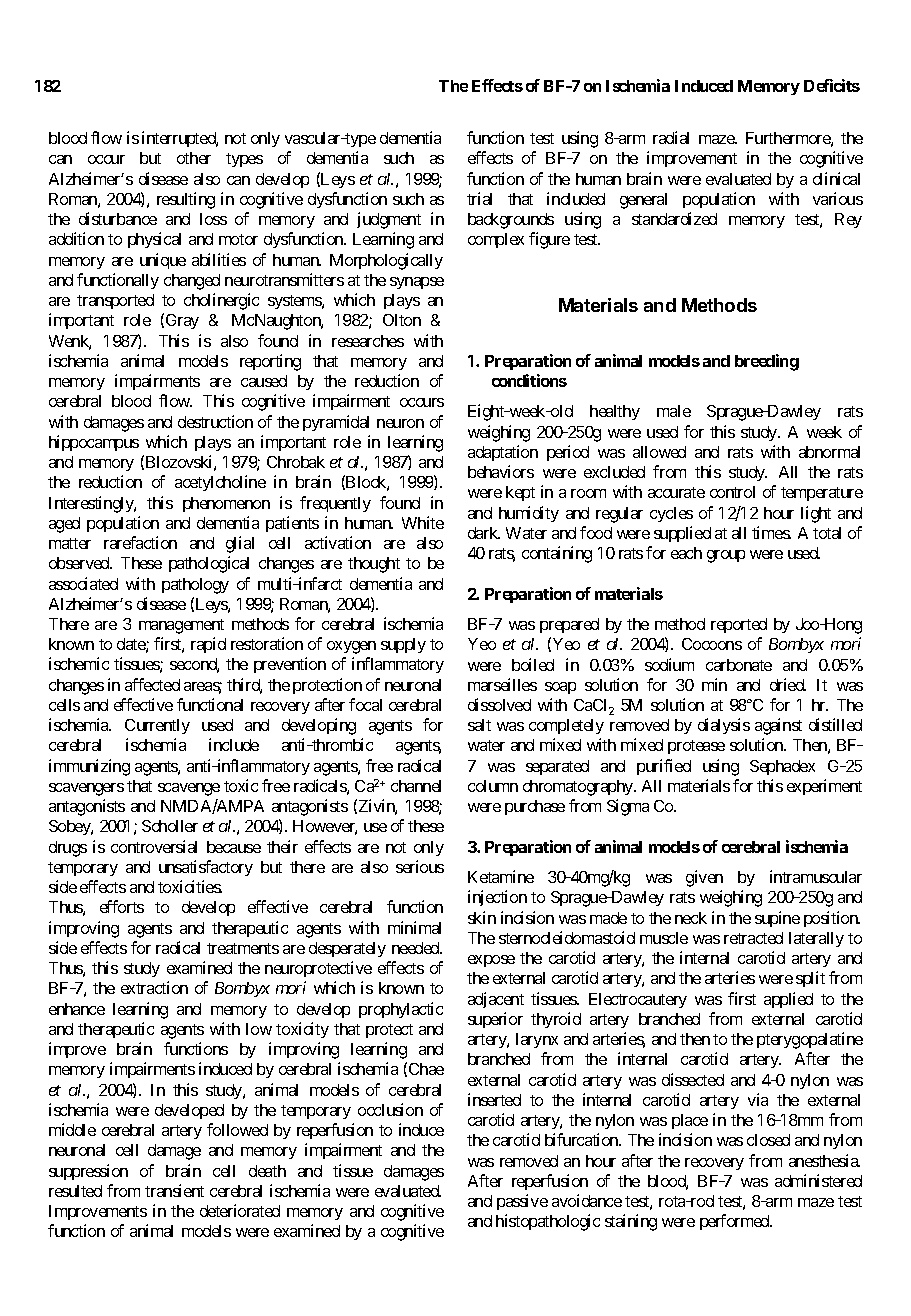  What do you see at coordinates (753, 938) in the screenshot?
I see `retracted` at bounding box center [753, 938].
